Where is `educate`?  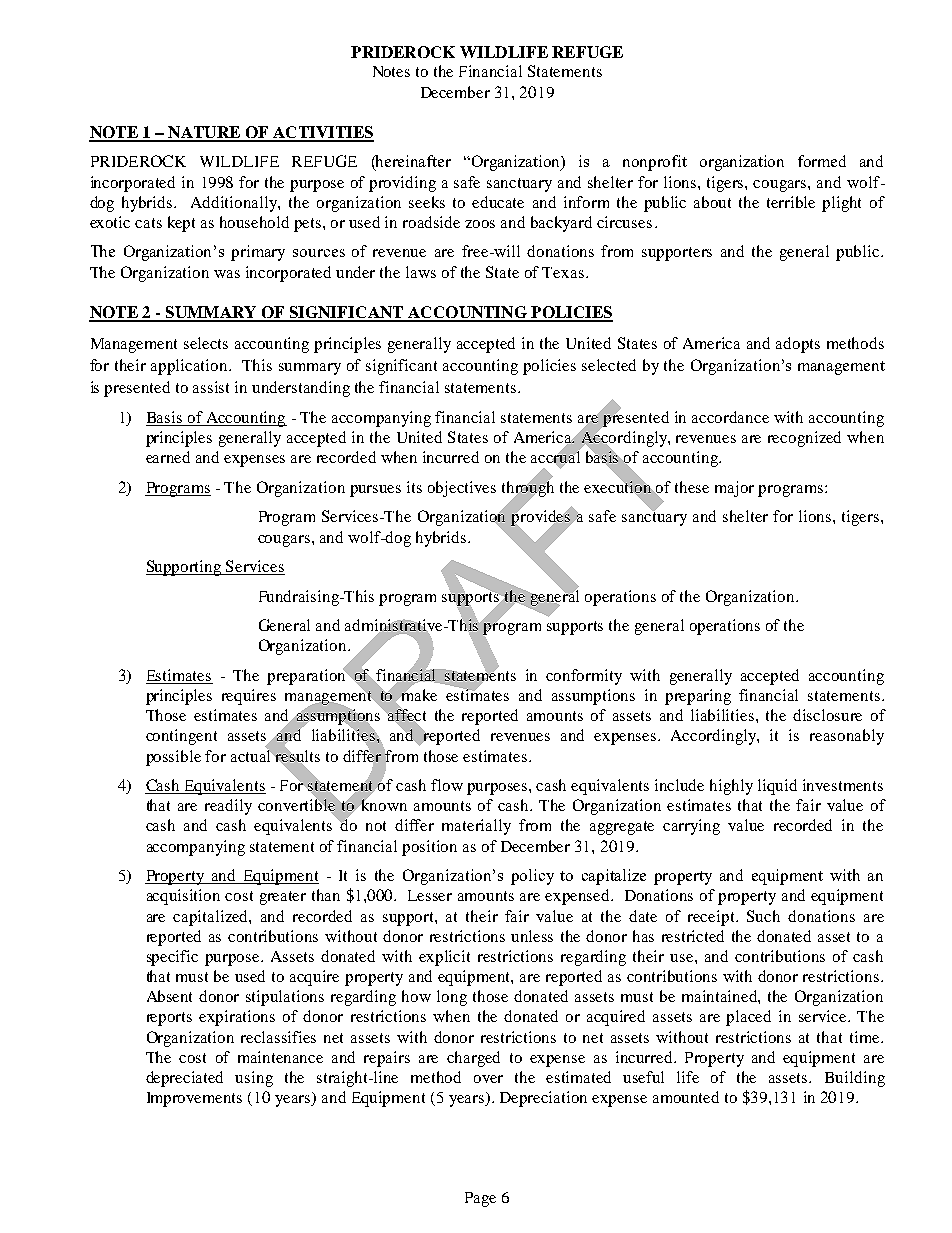 educate is located at coordinates (498, 202).
